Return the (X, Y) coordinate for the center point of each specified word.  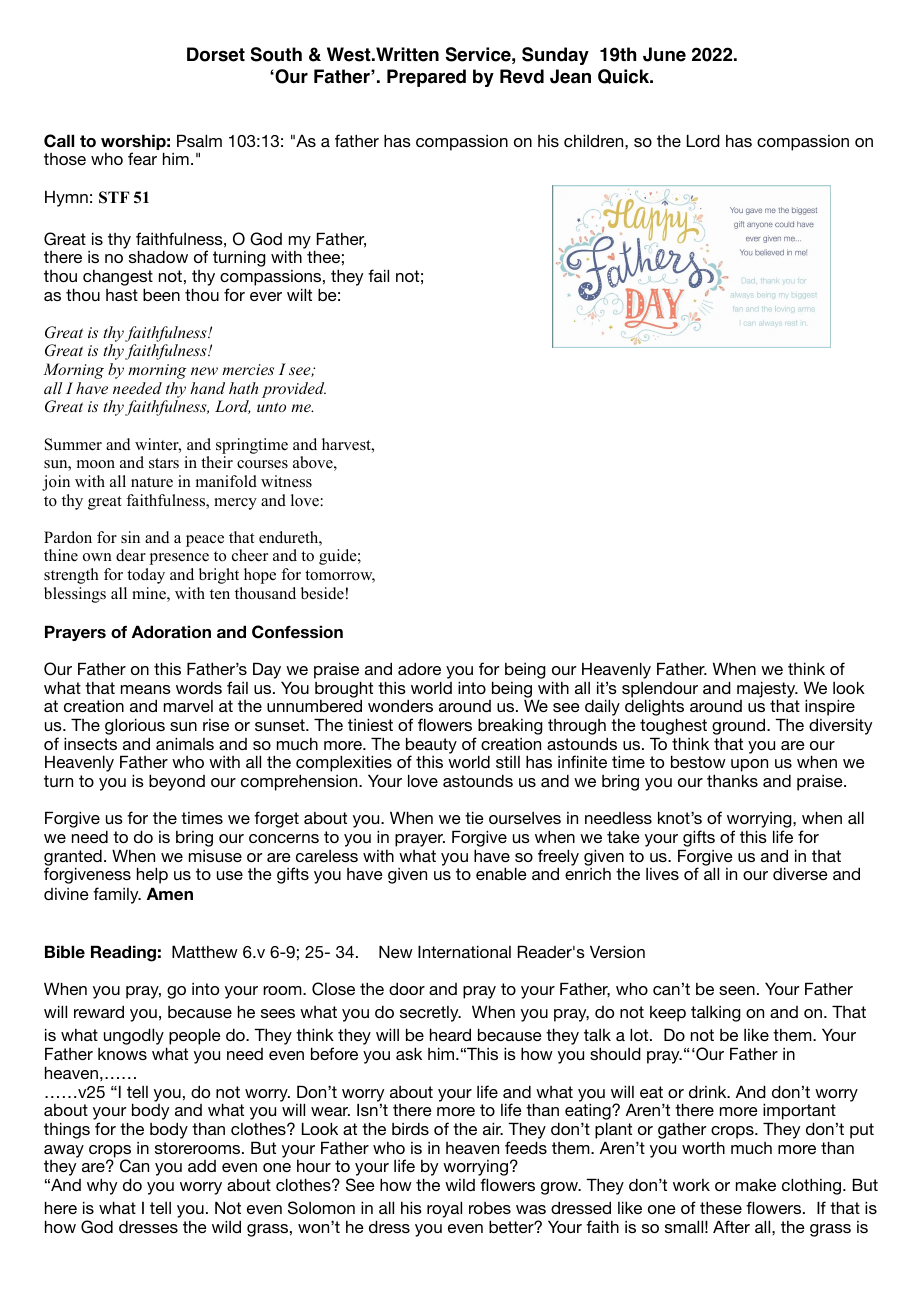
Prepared (426, 78)
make (756, 1184)
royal (444, 1209)
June (664, 54)
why (102, 1186)
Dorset (216, 54)
